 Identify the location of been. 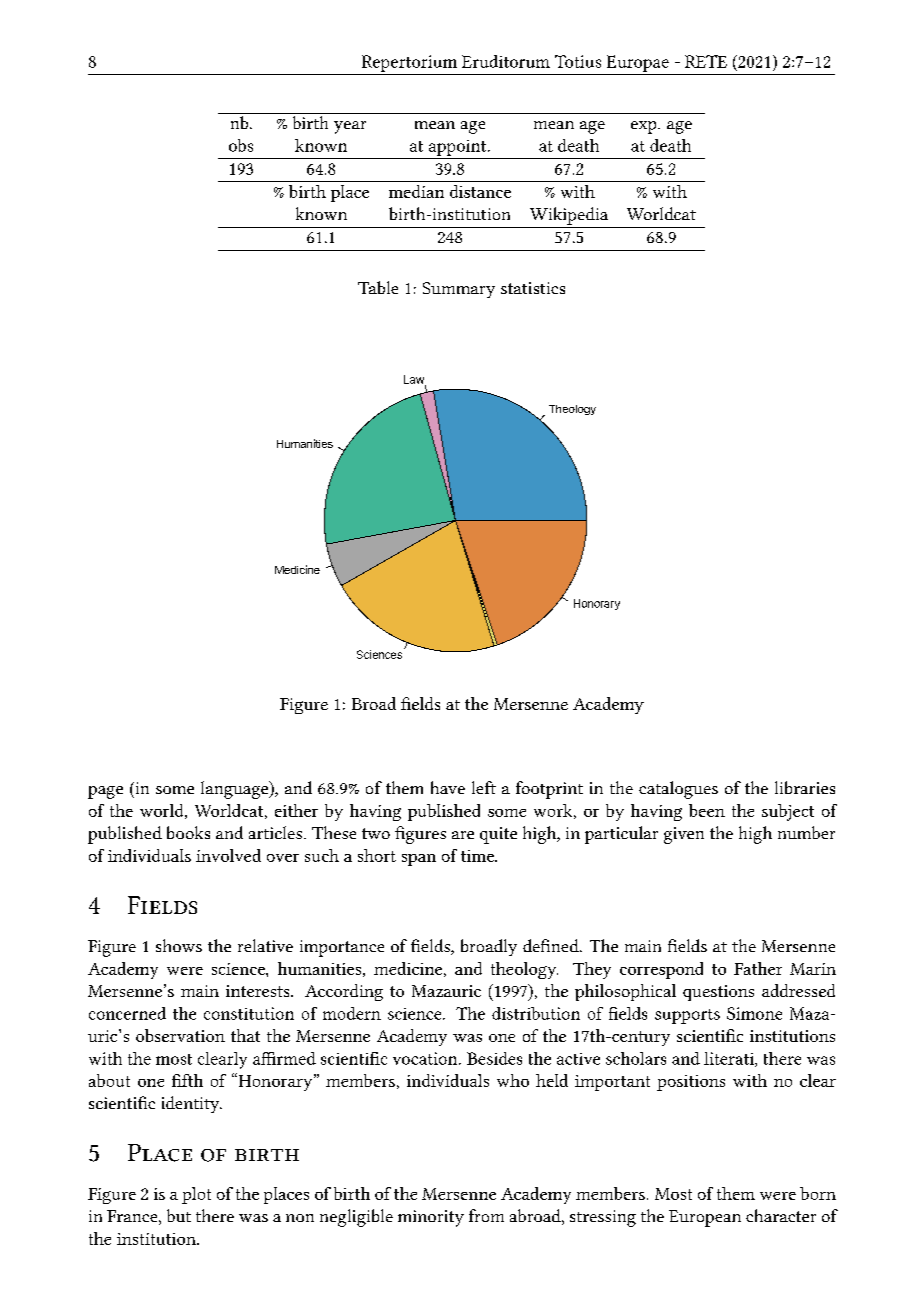
(707, 810).
